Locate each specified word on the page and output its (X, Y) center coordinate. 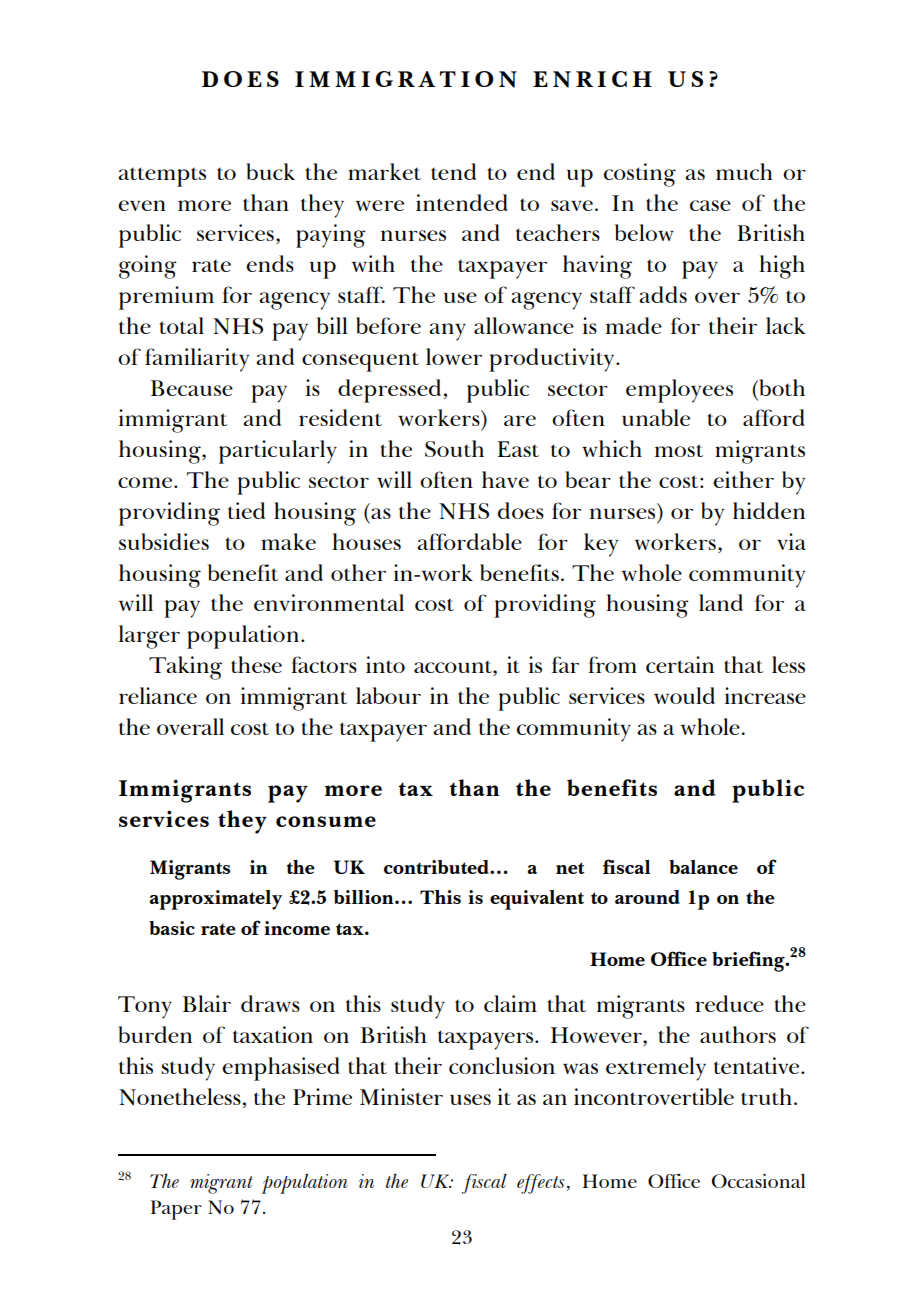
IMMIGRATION (406, 79)
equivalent (537, 900)
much (744, 171)
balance (703, 867)
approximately (215, 900)
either (743, 479)
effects (540, 1184)
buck (270, 171)
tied (246, 510)
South (454, 448)
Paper (176, 1210)
